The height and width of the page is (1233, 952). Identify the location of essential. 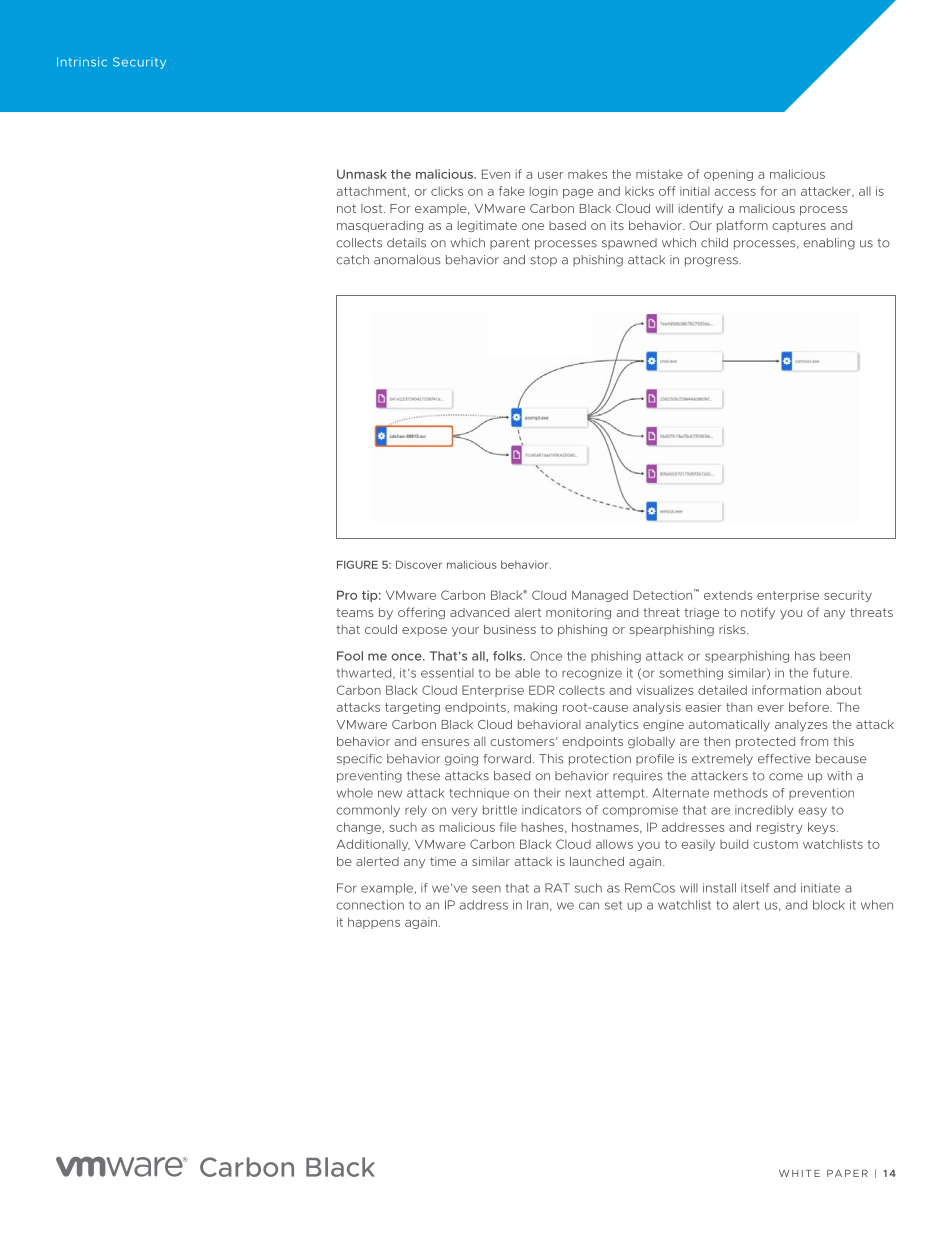
(447, 673).
